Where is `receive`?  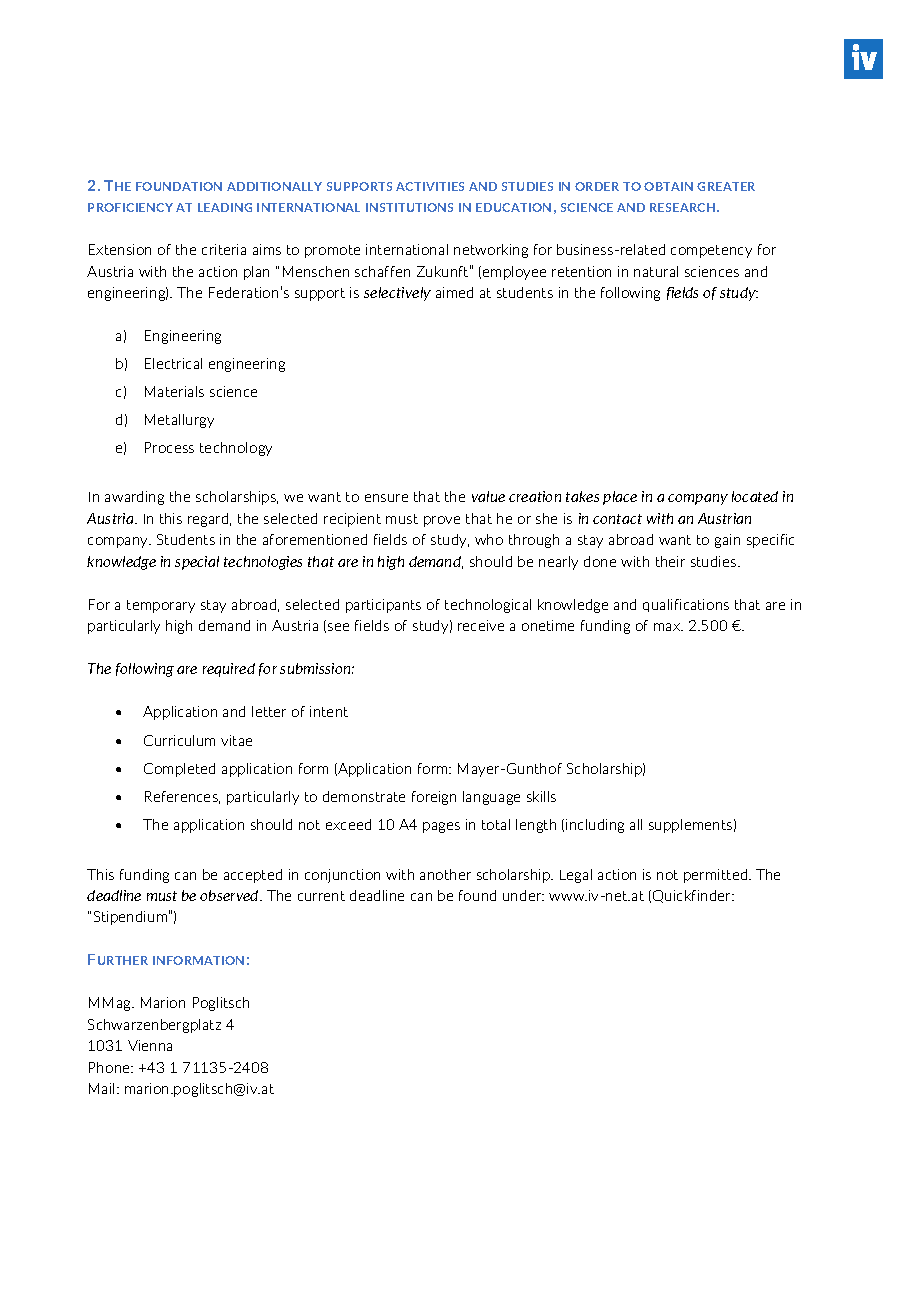
receive is located at coordinates (481, 625).
